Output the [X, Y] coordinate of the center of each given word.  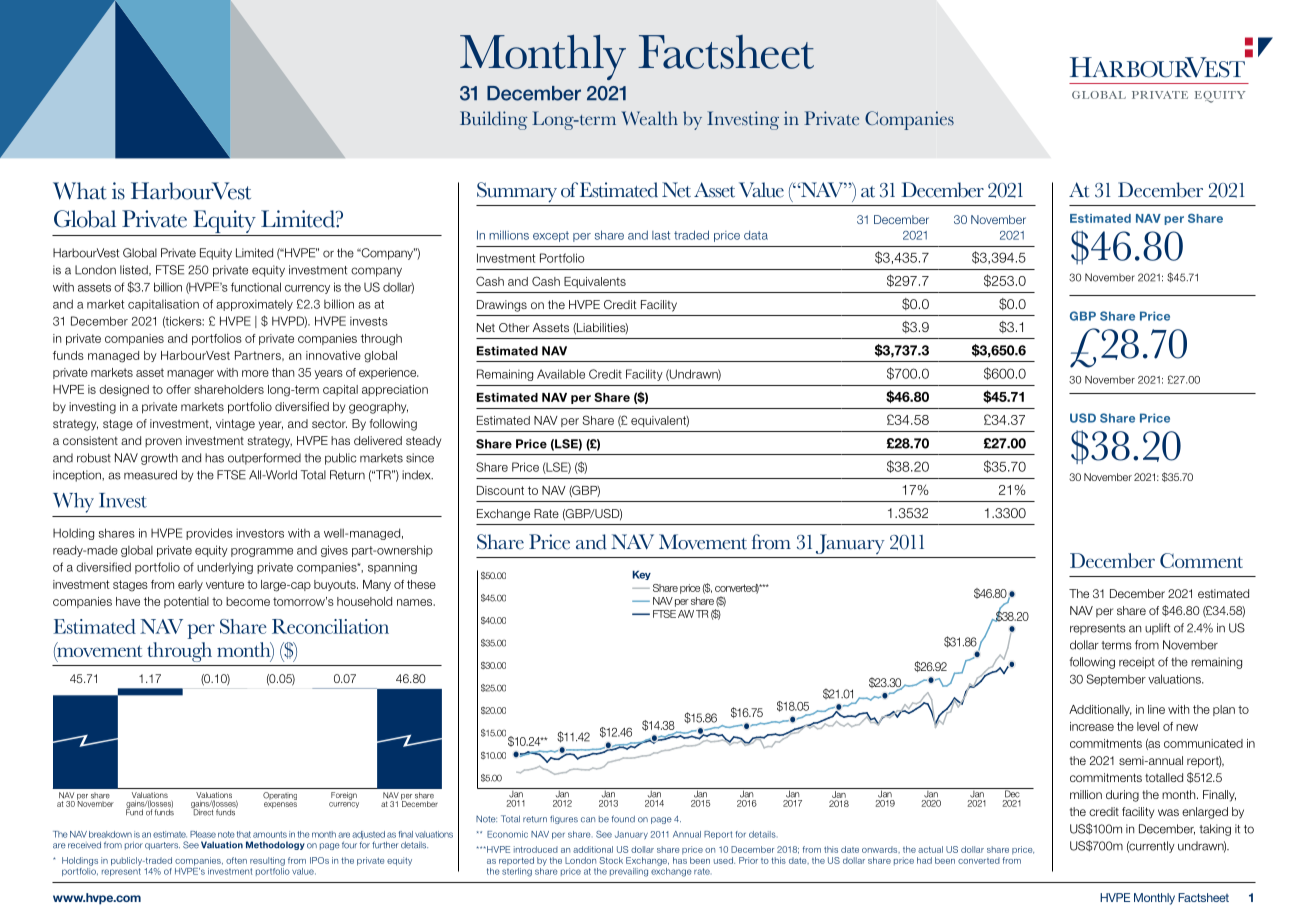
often [236, 860]
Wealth [649, 118]
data [756, 235]
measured [150, 475]
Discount [500, 490]
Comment [1201, 560]
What [79, 191]
